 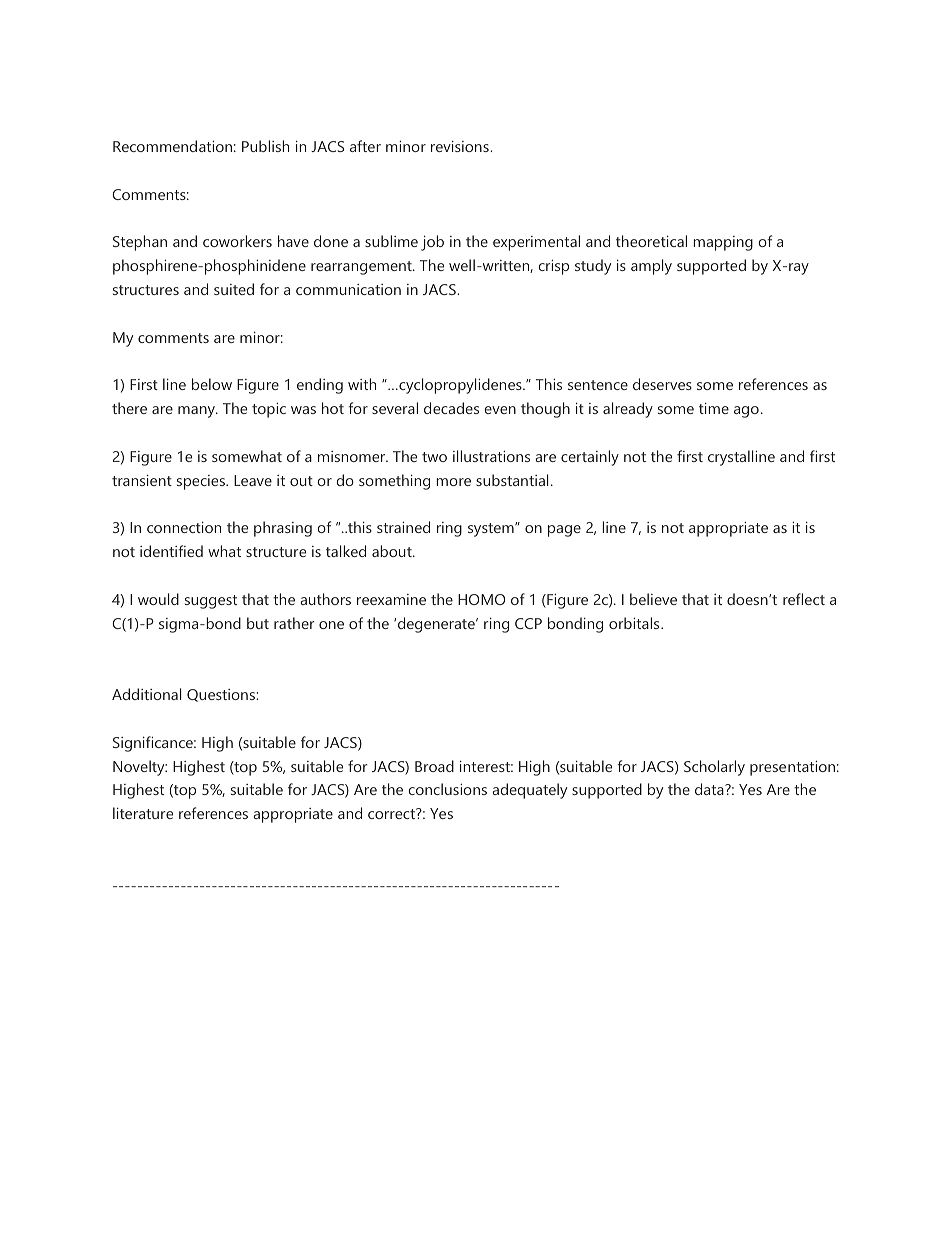 What do you see at coordinates (710, 789) in the page?
I see `data` at bounding box center [710, 789].
